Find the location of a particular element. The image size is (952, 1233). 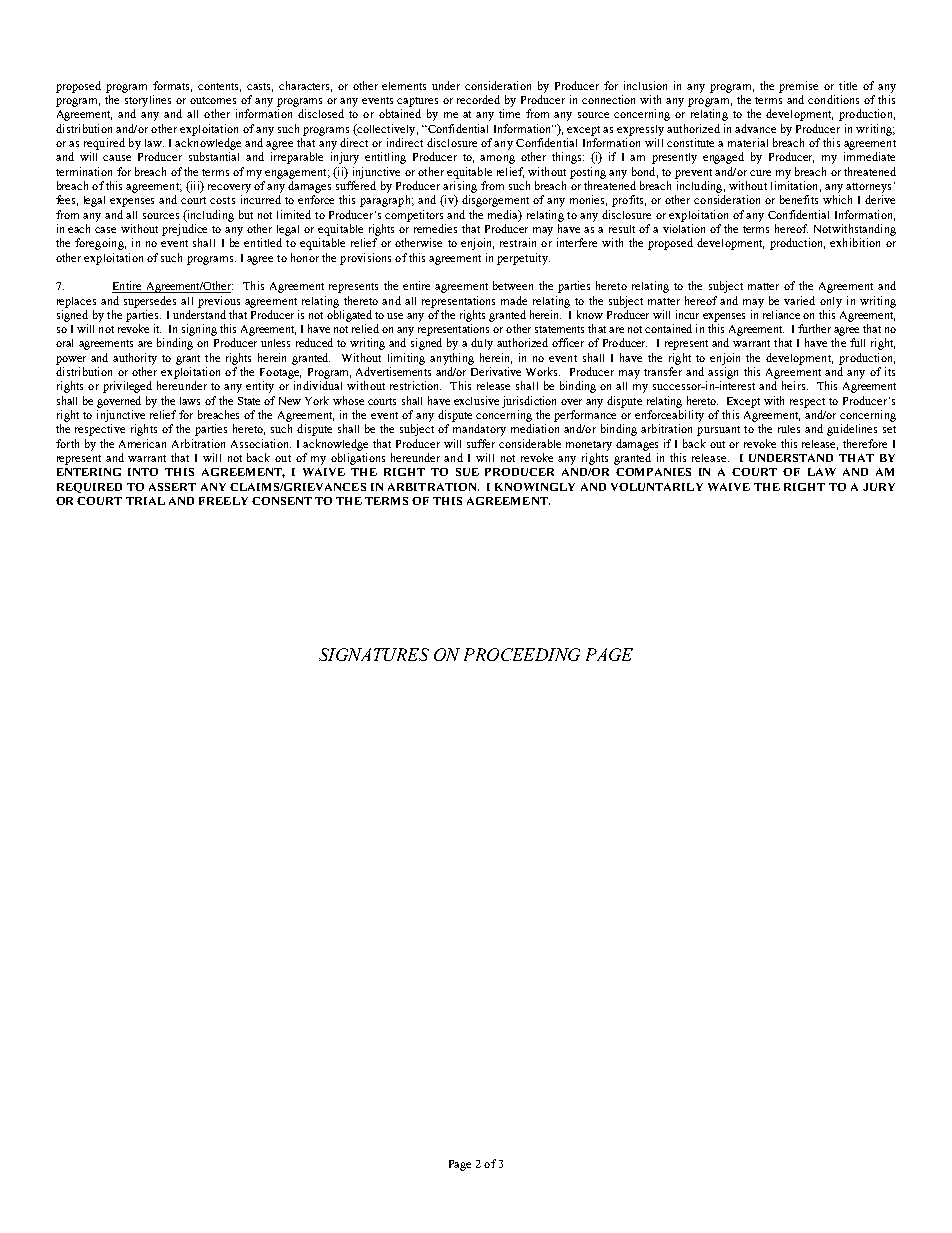

SIGNATURES is located at coordinates (374, 654).
